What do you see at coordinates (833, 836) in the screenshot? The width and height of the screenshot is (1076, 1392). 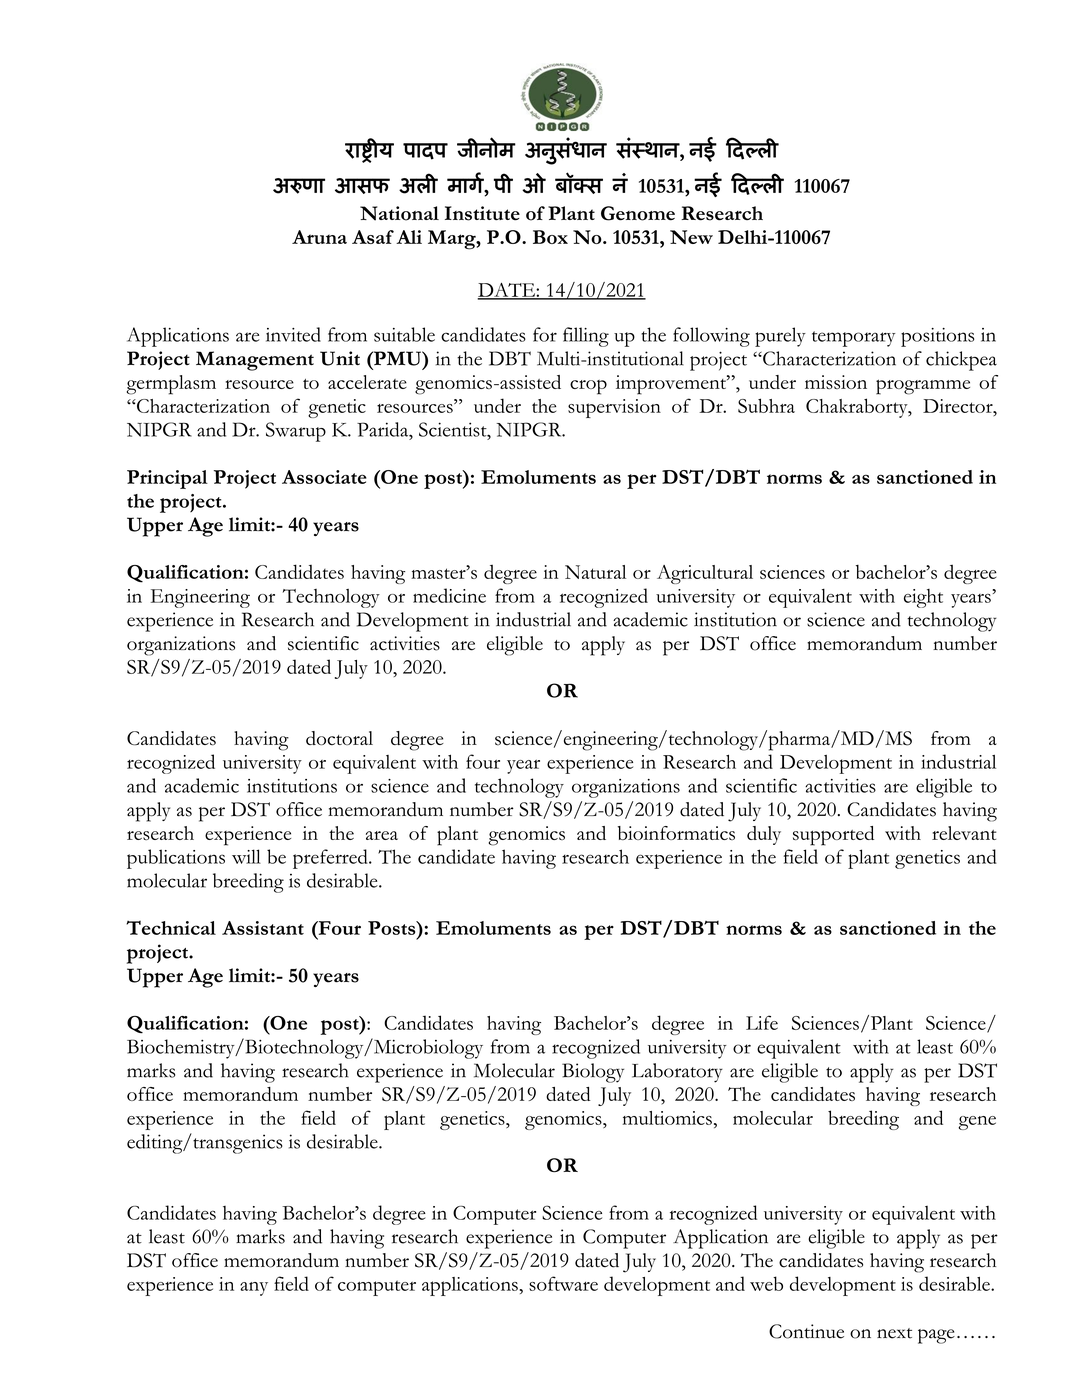 I see `supported` at bounding box center [833, 836].
